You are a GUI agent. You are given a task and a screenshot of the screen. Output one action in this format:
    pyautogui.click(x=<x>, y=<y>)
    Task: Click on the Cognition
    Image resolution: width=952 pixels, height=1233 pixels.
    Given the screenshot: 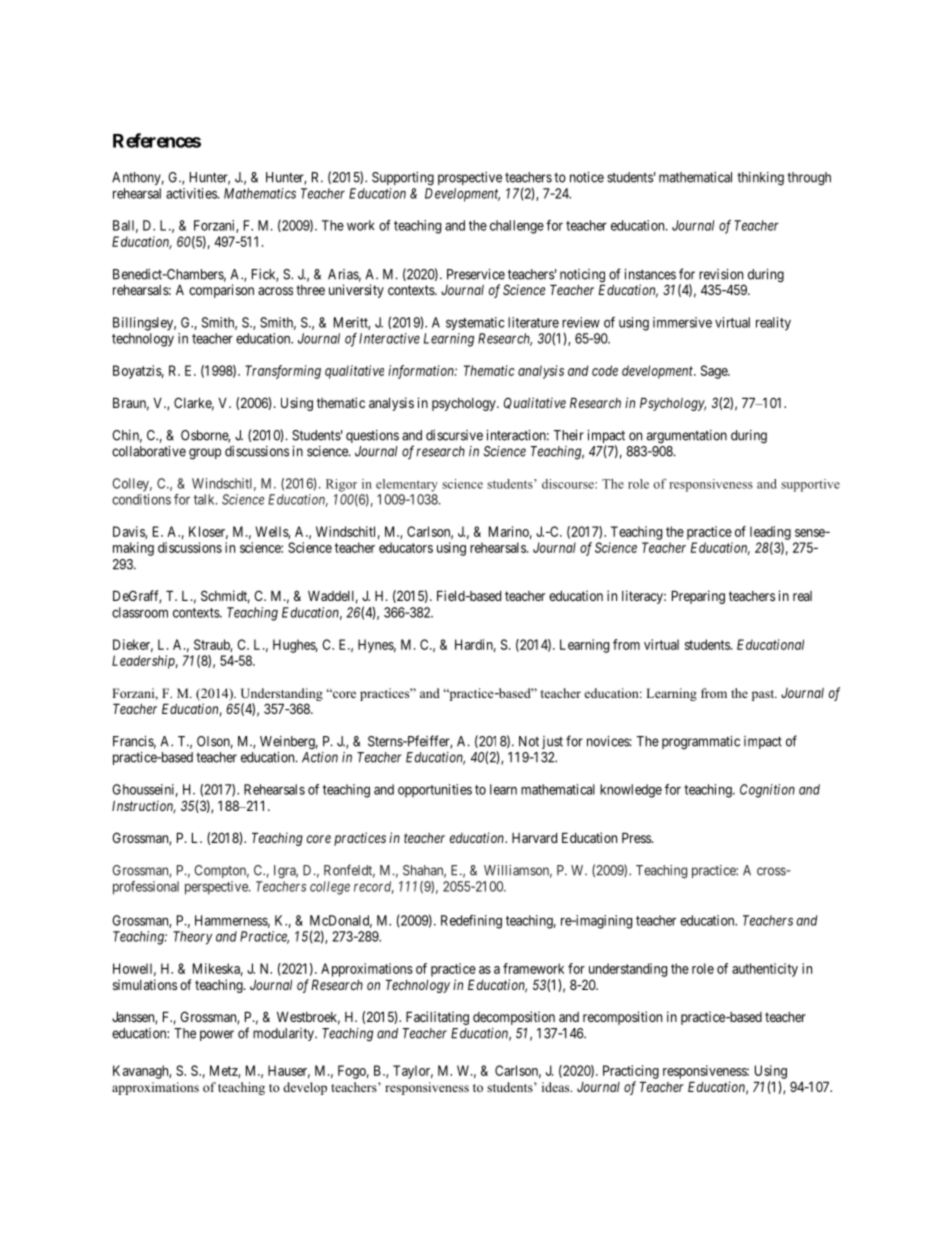 What is the action you would take?
    pyautogui.click(x=767, y=791)
